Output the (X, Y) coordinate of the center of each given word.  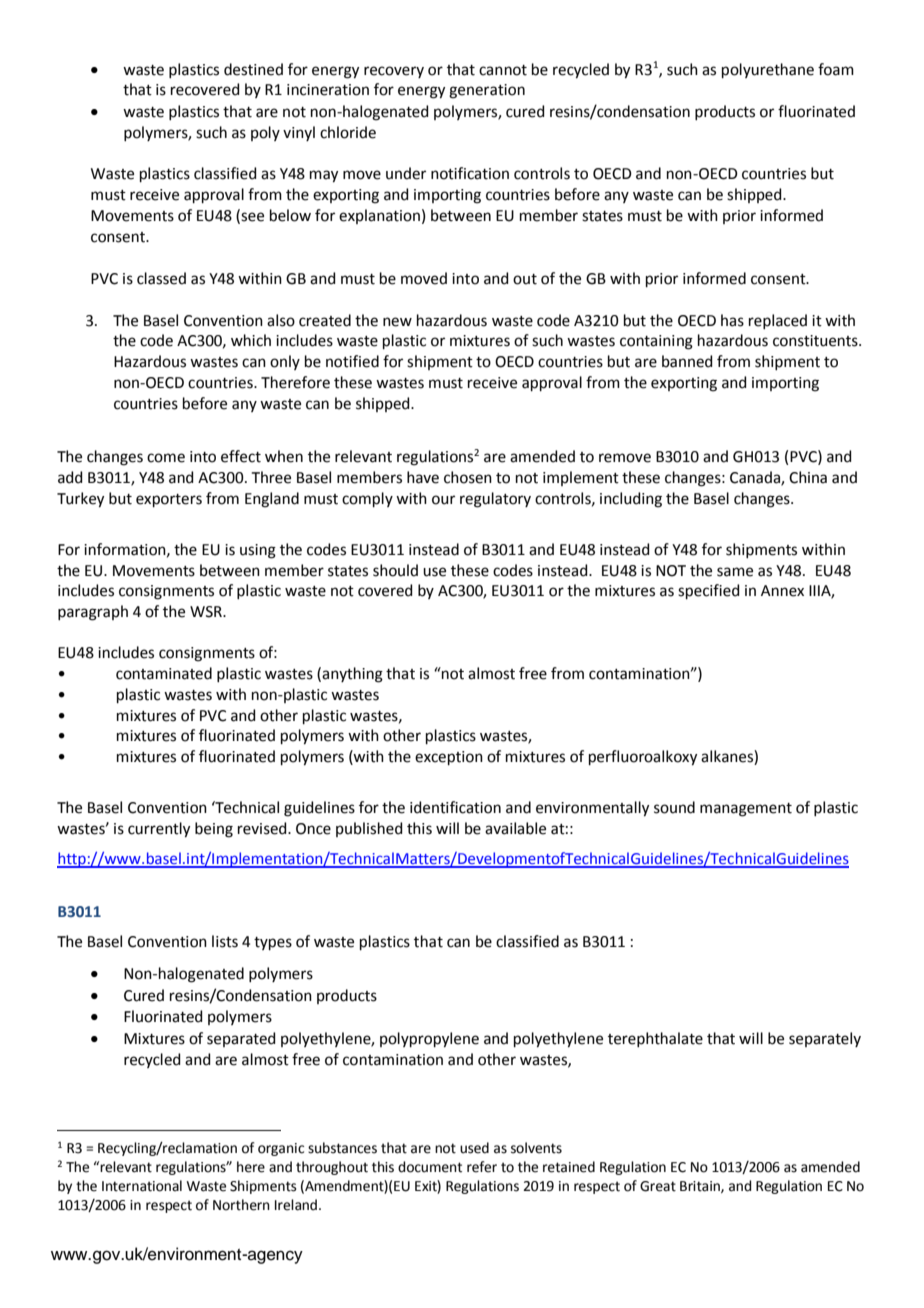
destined (253, 69)
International (142, 1186)
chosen (468, 477)
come (166, 458)
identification (455, 807)
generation (487, 91)
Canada (756, 478)
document (430, 1167)
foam (836, 69)
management (746, 810)
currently (159, 830)
